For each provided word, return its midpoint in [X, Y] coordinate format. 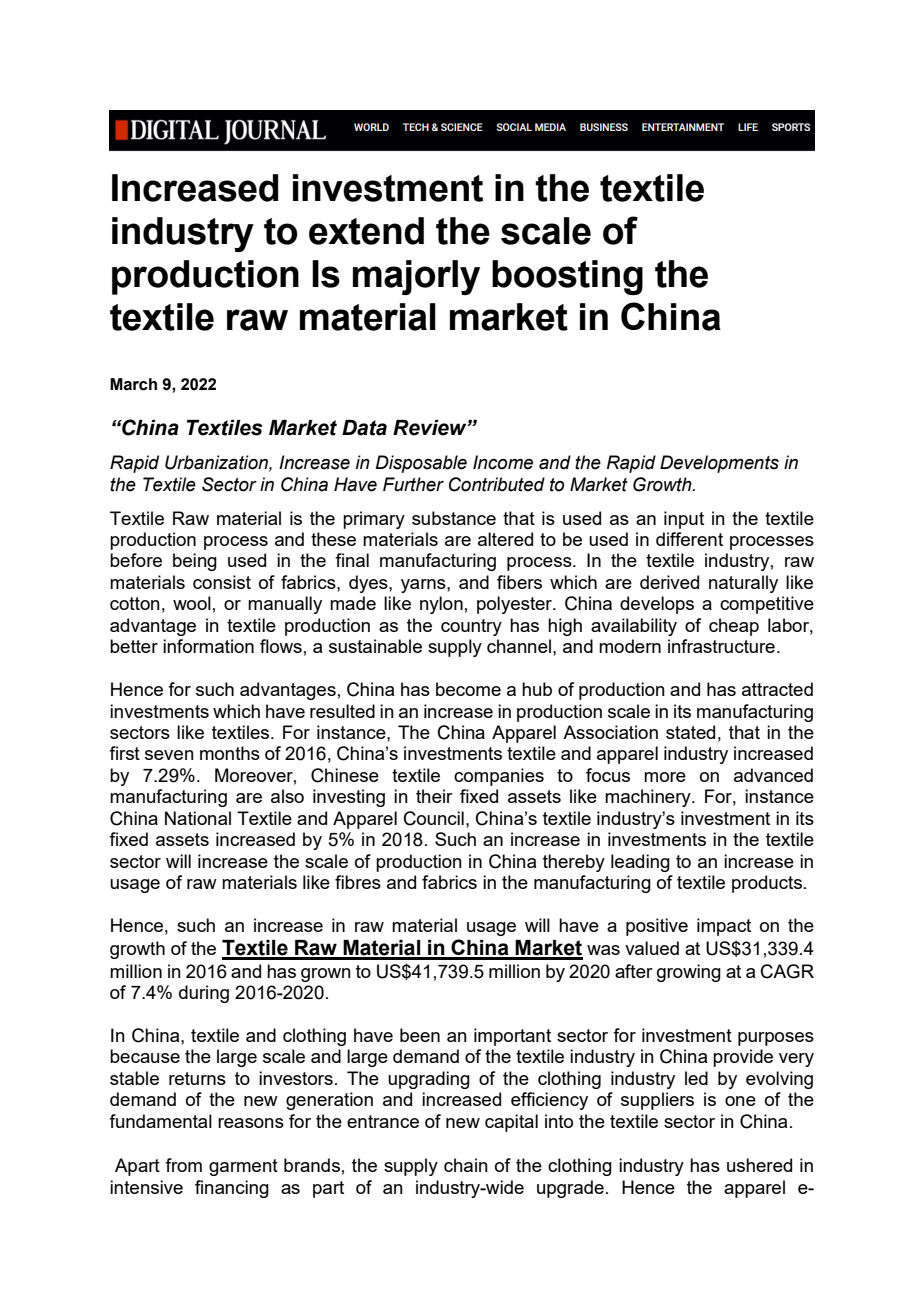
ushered [759, 1165]
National [198, 818]
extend [366, 231]
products [767, 884]
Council [434, 818]
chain [466, 1165]
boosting [567, 277]
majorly [416, 277]
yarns [424, 586]
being [195, 562]
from [183, 1165]
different [689, 539]
